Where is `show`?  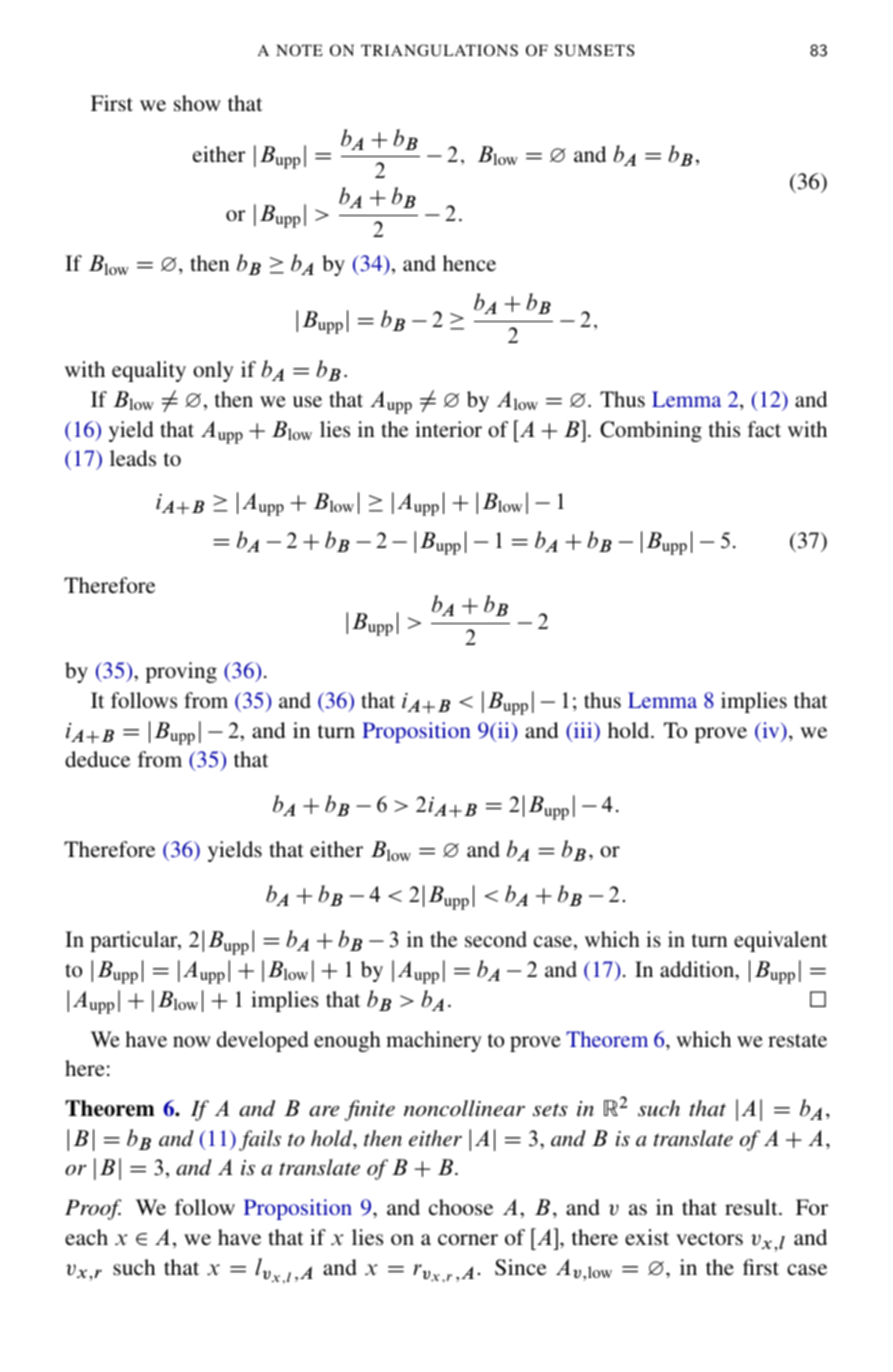
show is located at coordinates (197, 103).
